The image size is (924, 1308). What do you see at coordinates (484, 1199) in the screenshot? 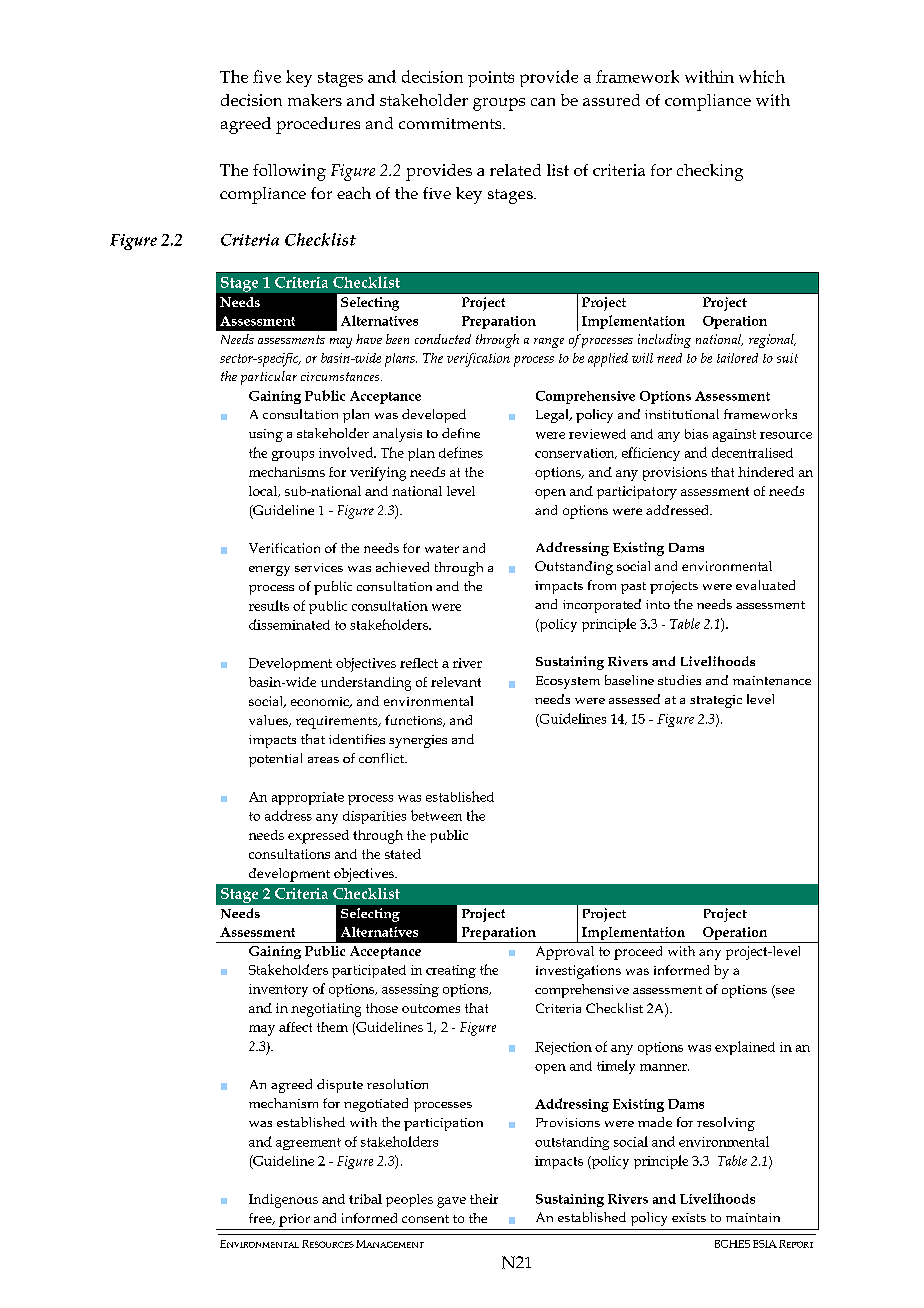
I see `their` at bounding box center [484, 1199].
